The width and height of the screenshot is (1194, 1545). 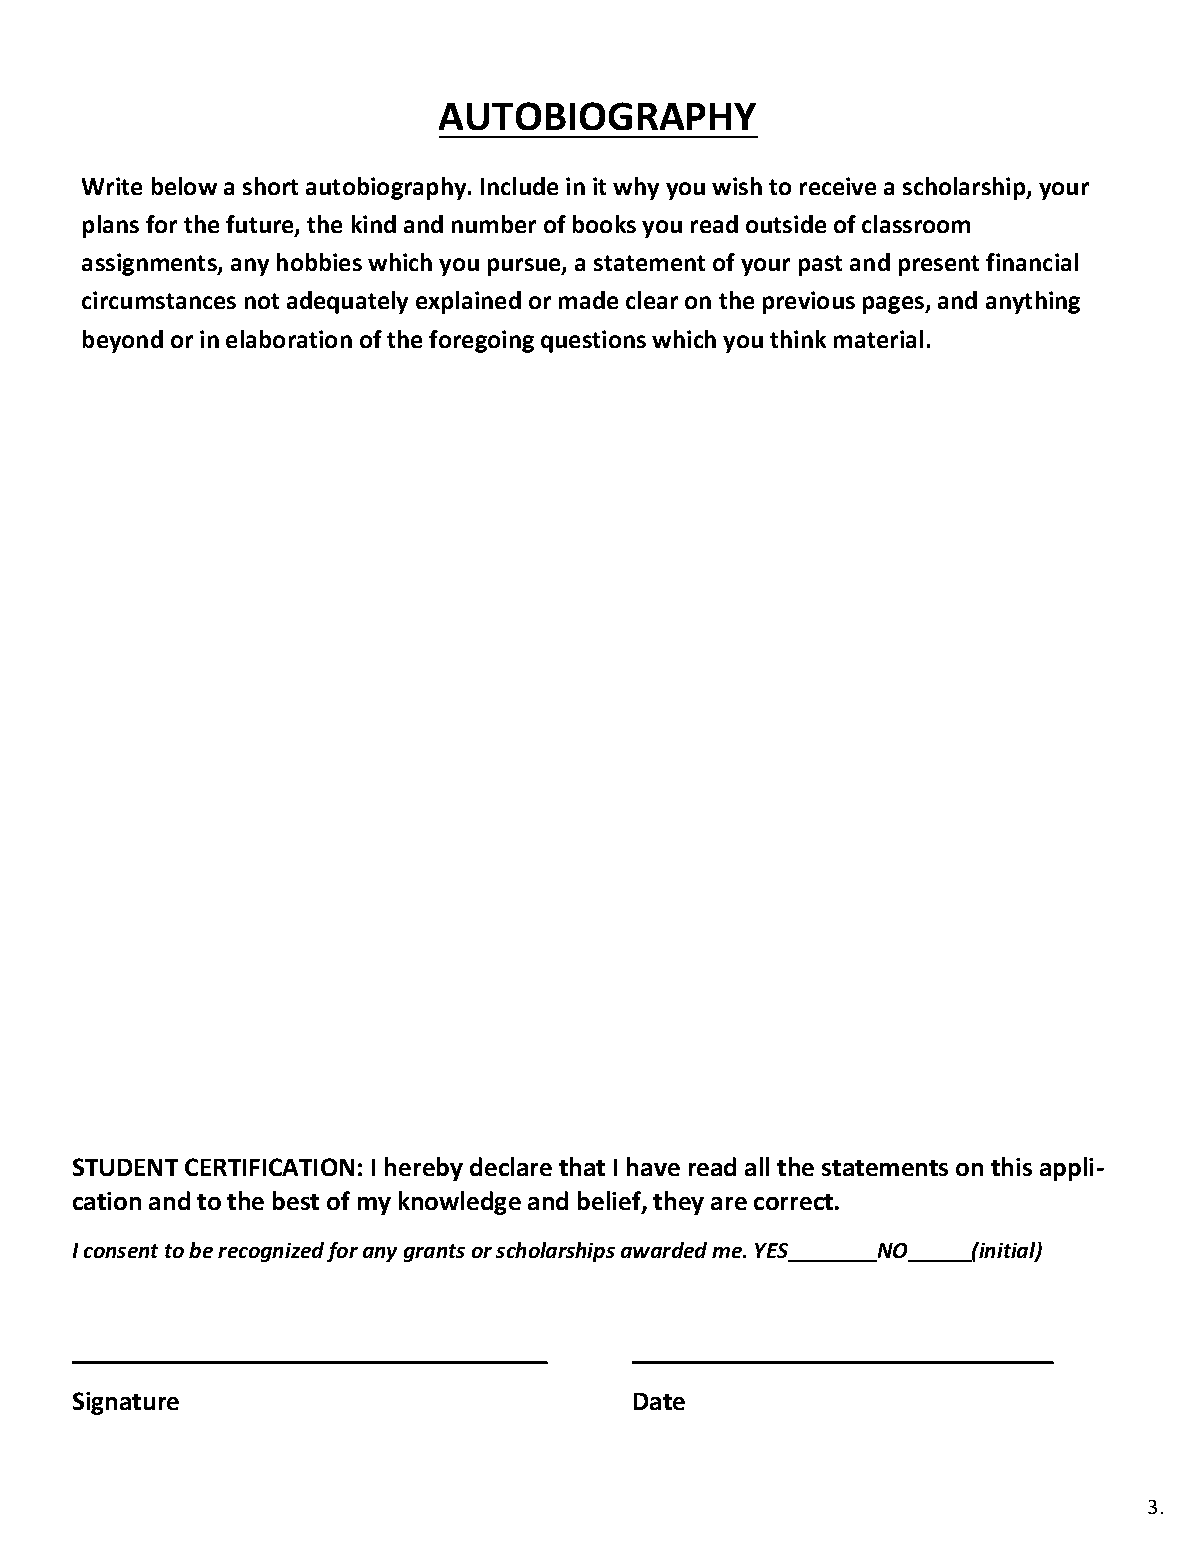 I want to click on Signature, so click(x=126, y=1403).
